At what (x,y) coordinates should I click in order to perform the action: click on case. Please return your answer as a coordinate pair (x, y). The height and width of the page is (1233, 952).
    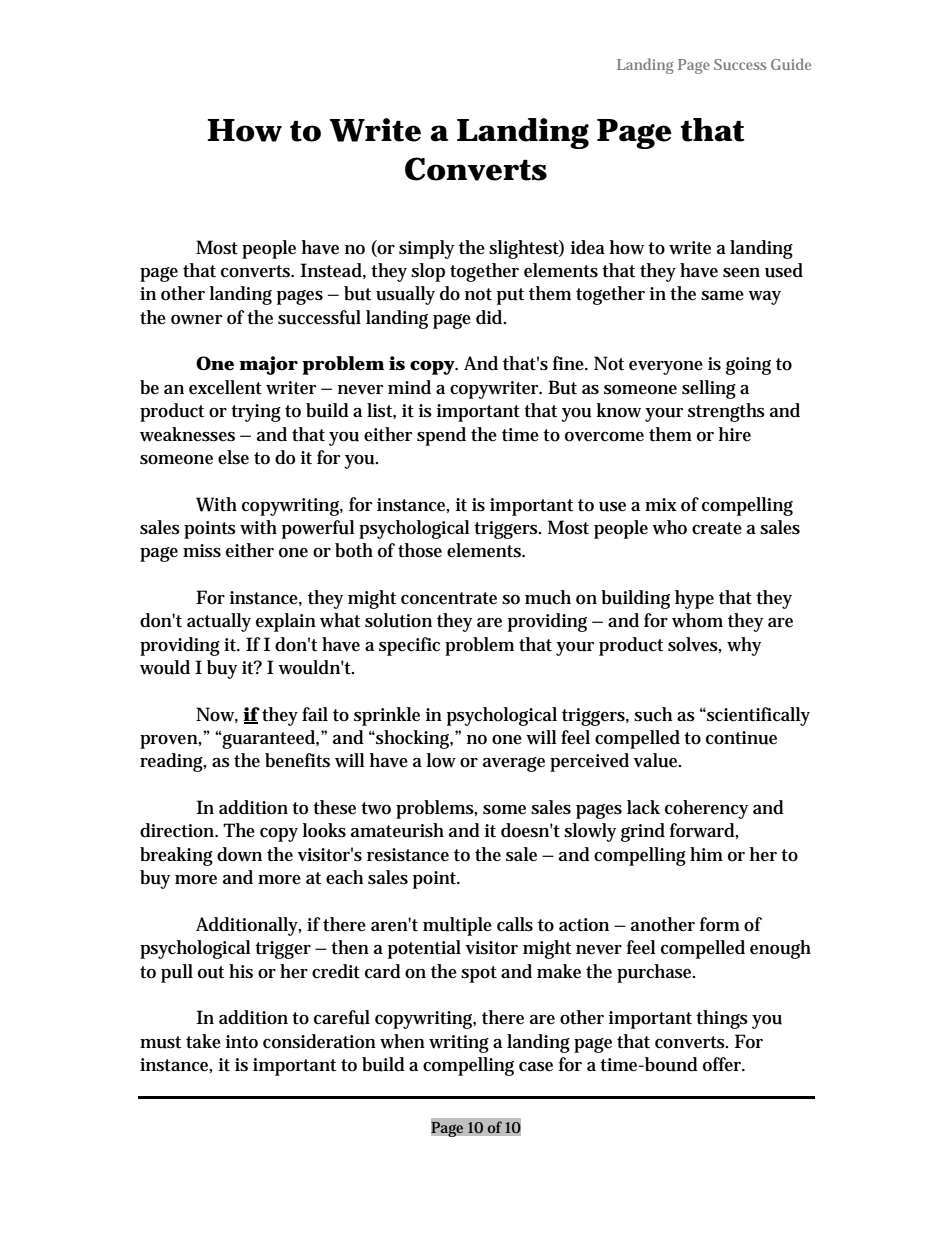
    Looking at the image, I should click on (536, 1067).
